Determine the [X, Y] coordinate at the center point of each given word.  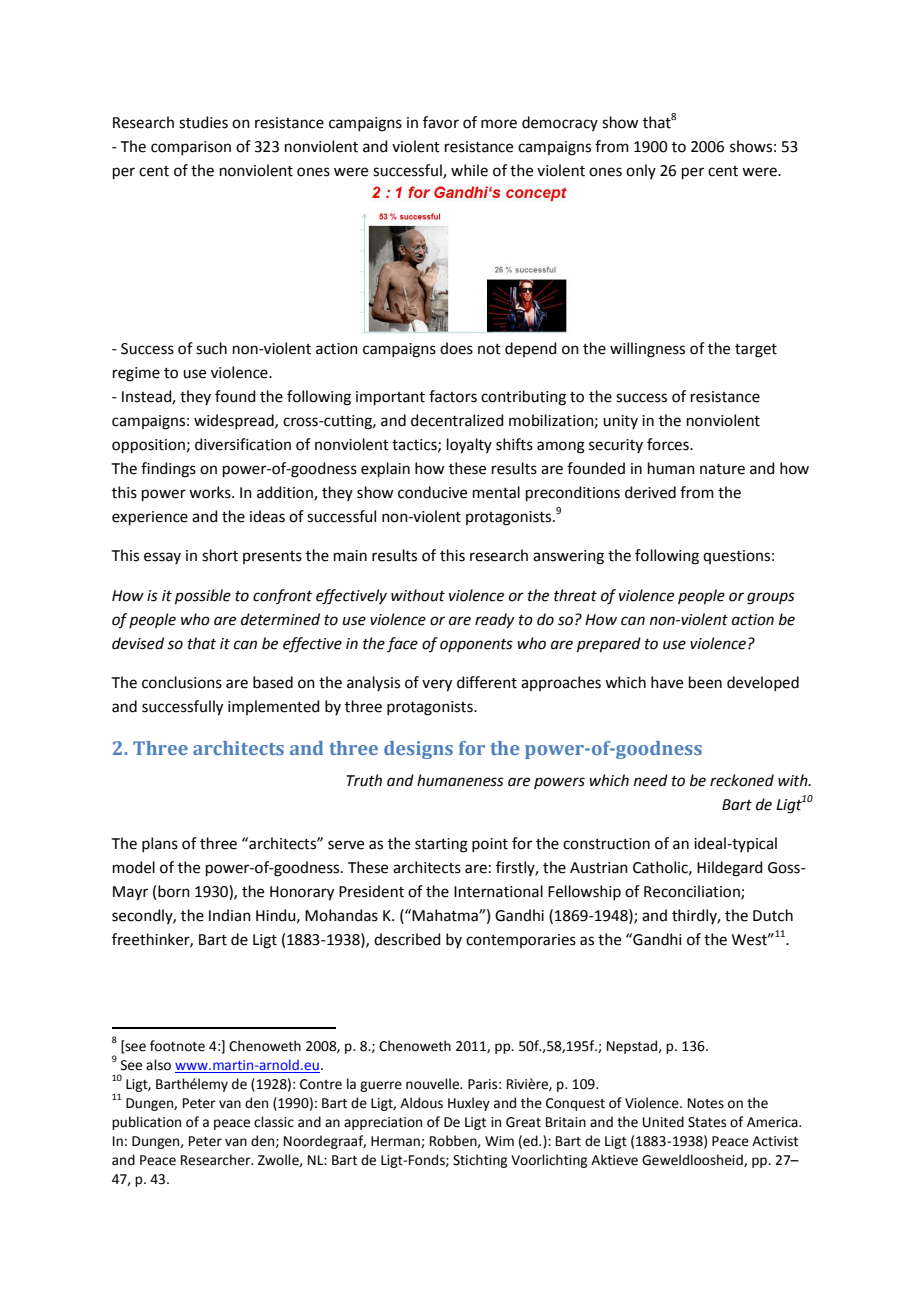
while [469, 170]
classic [274, 1122]
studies [203, 122]
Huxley [469, 1104]
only [641, 171]
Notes [706, 1103]
